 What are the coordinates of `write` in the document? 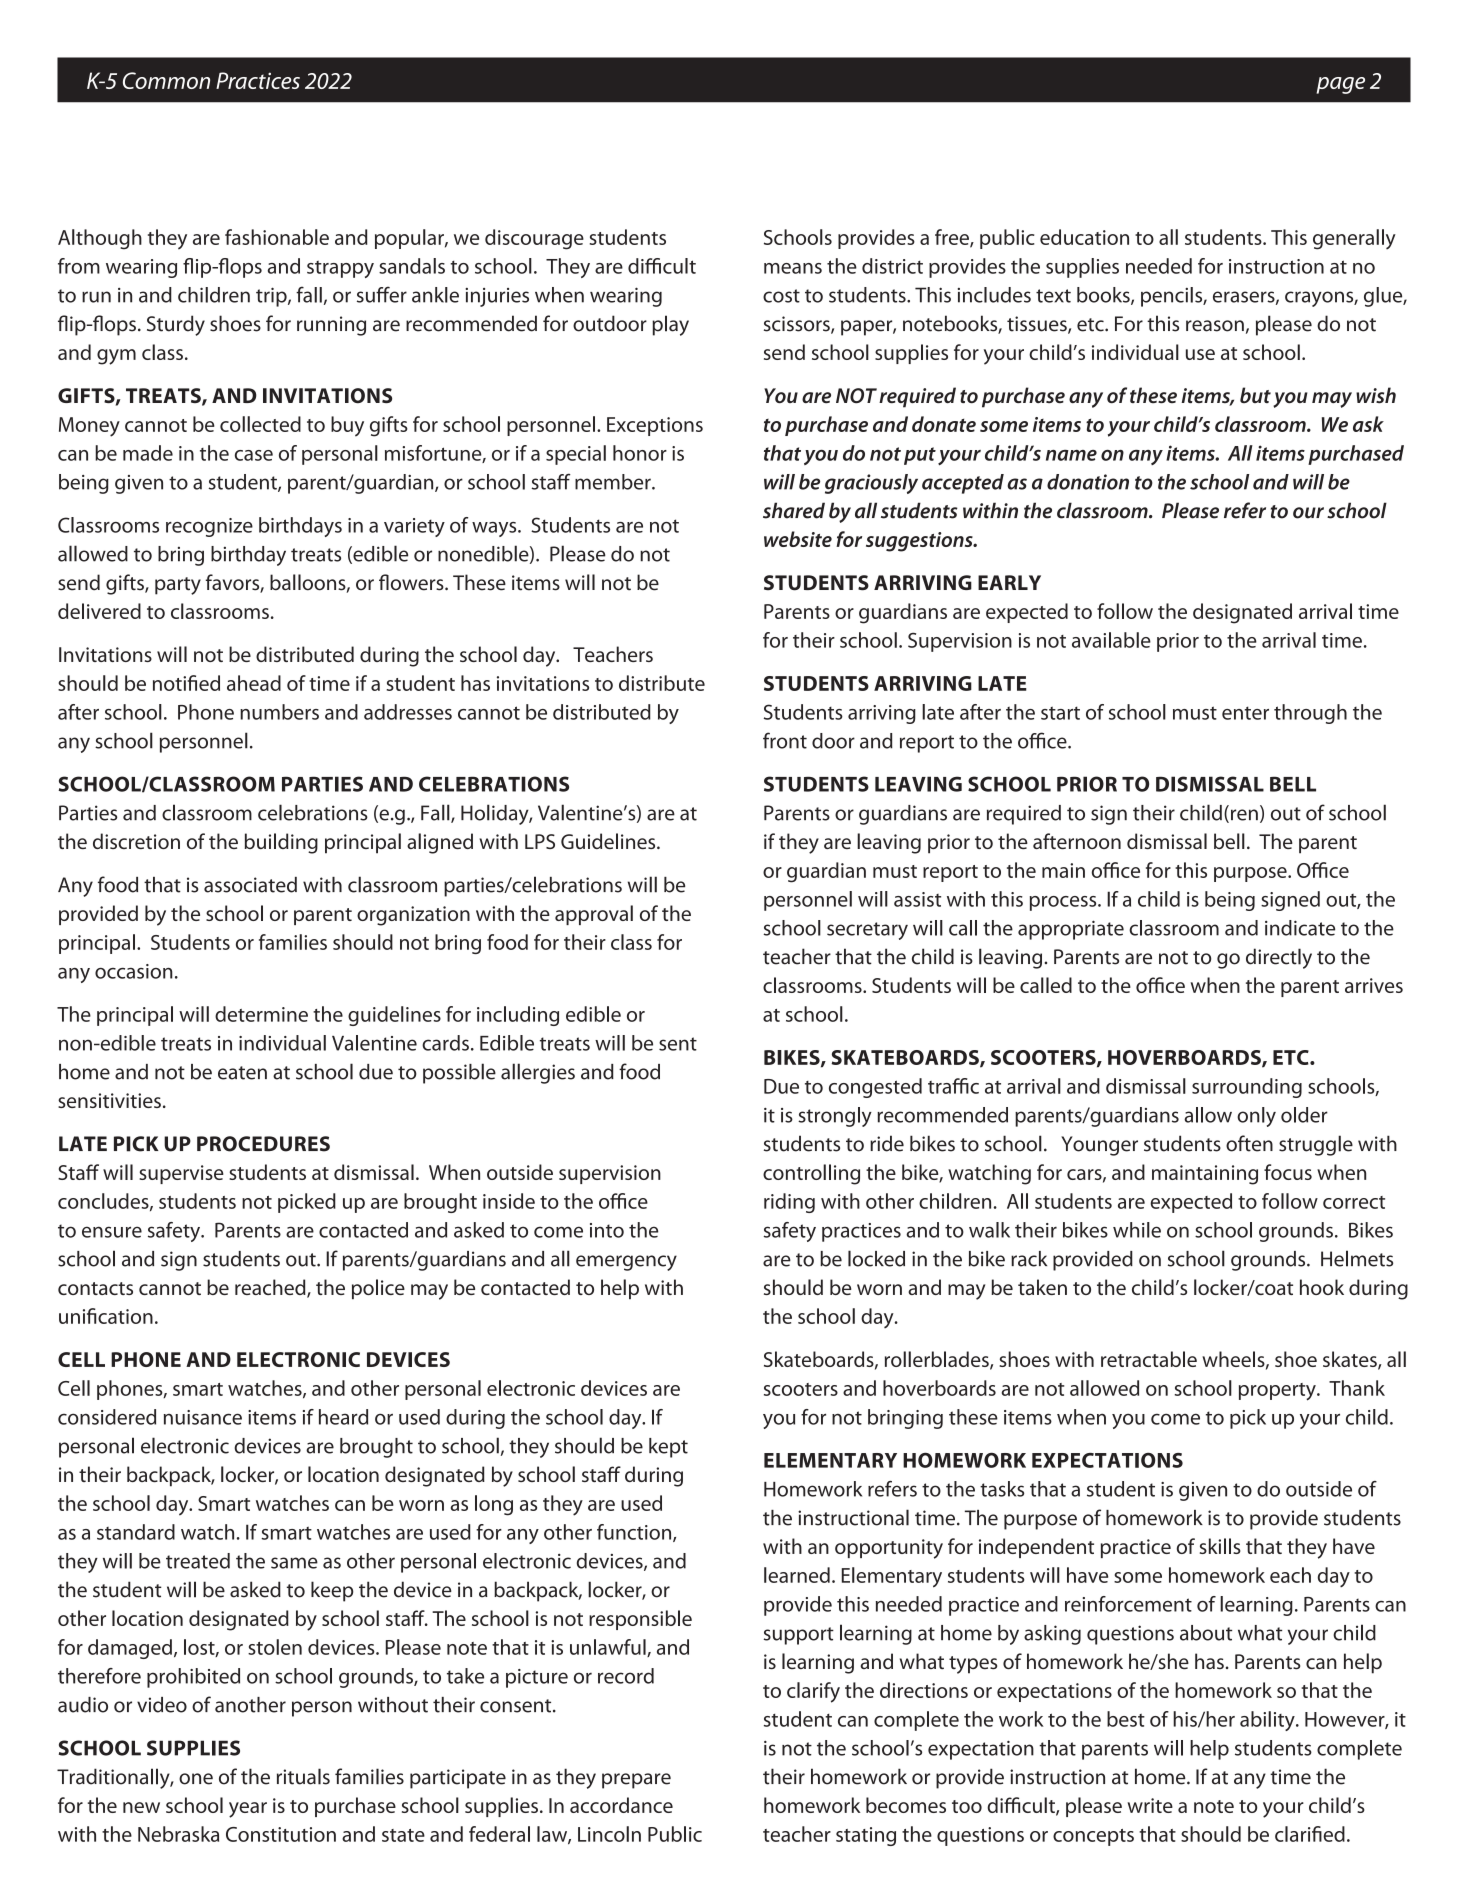 It's located at (1150, 1805).
